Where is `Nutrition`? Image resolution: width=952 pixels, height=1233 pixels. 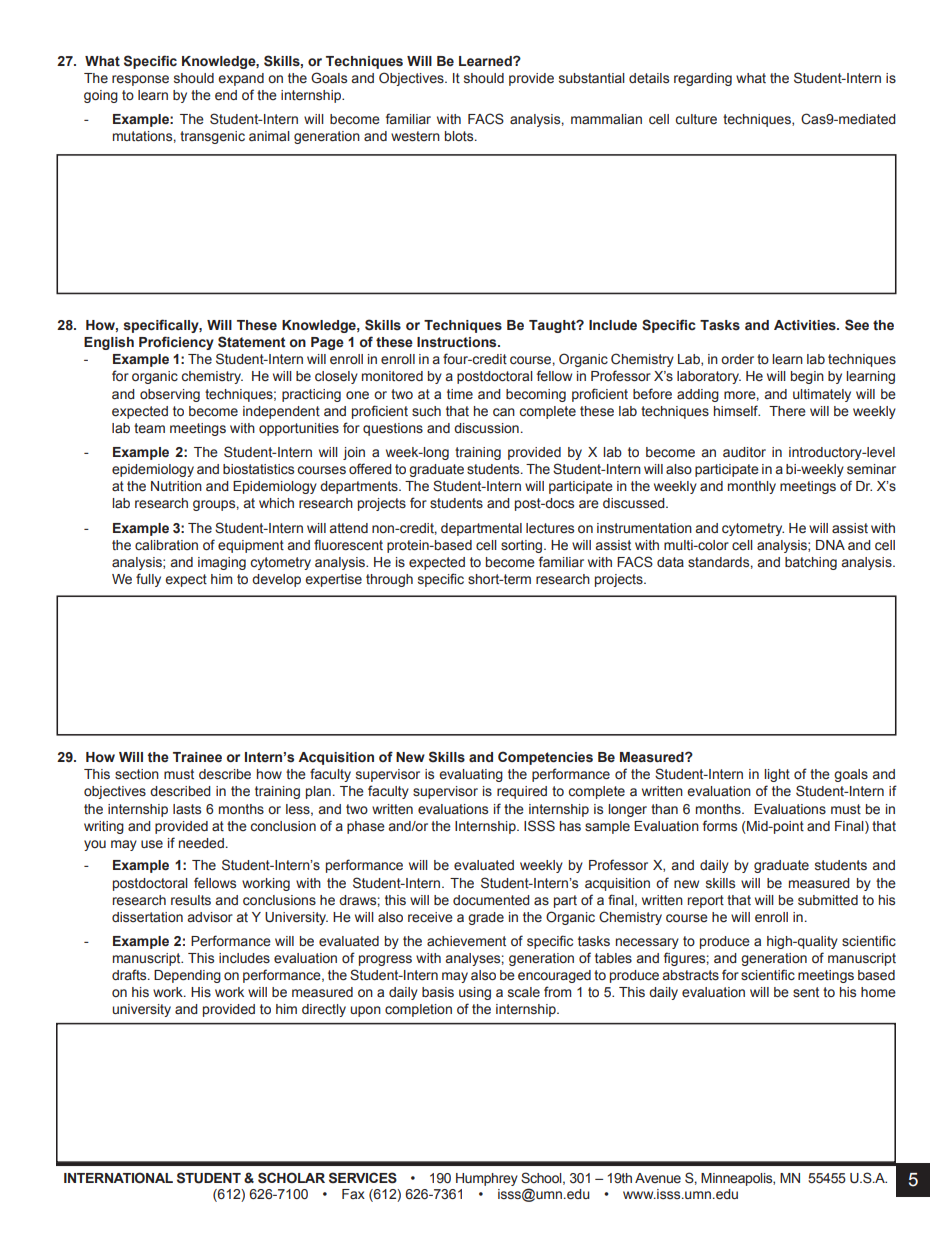 Nutrition is located at coordinates (176, 486).
